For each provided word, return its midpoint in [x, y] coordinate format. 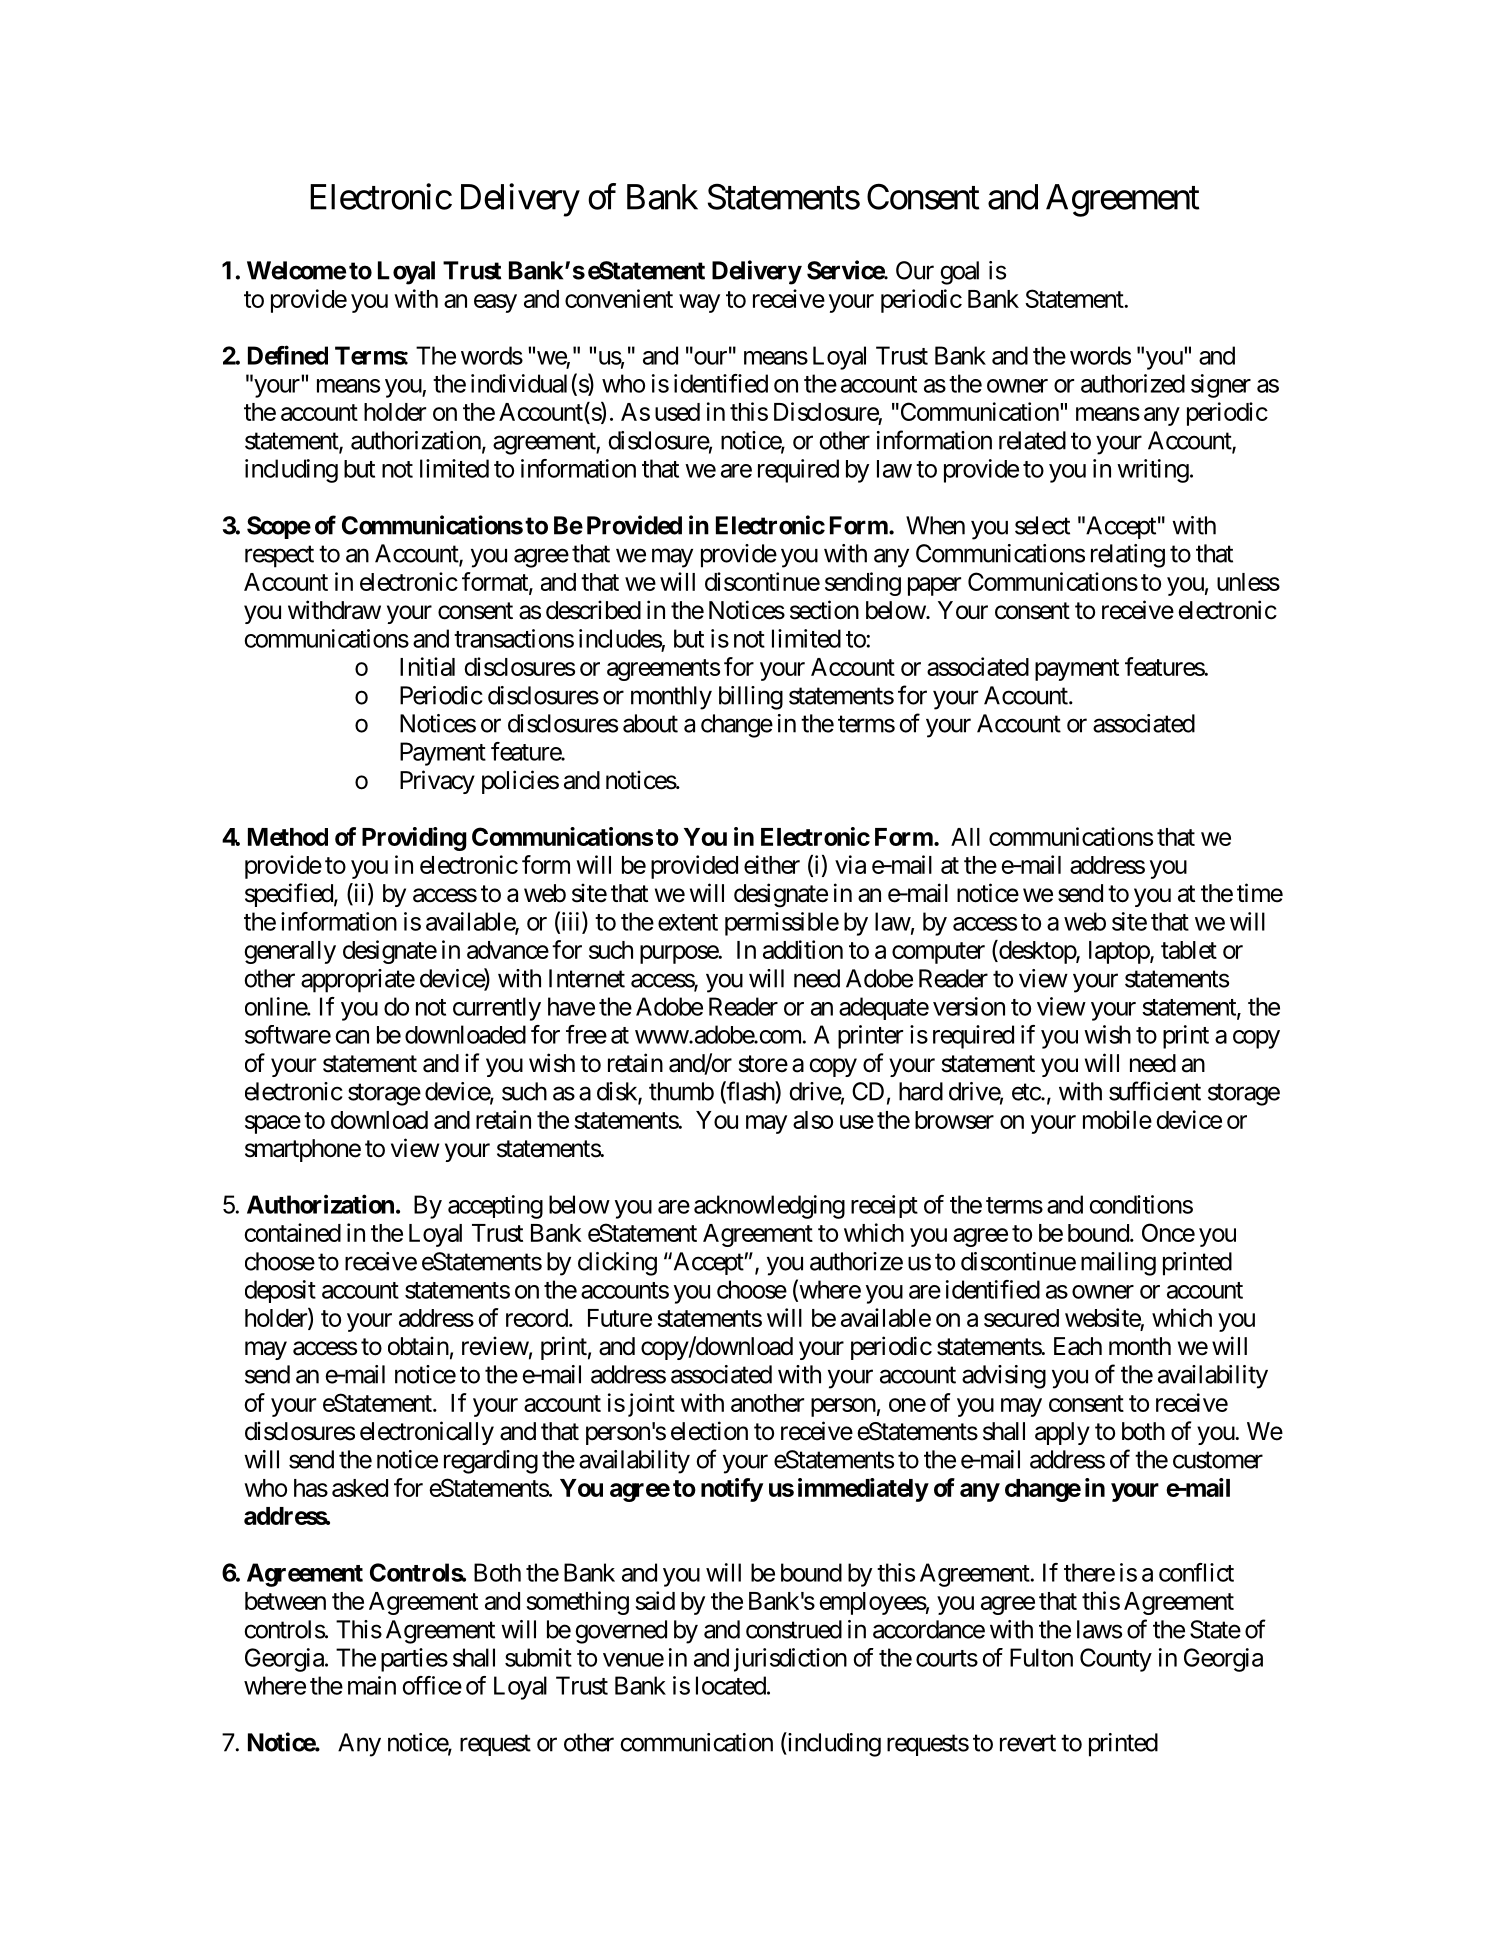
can [352, 1037]
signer [1221, 386]
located [731, 1685]
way [699, 303]
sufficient [1155, 1091]
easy [495, 303]
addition [803, 949]
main [372, 1685]
